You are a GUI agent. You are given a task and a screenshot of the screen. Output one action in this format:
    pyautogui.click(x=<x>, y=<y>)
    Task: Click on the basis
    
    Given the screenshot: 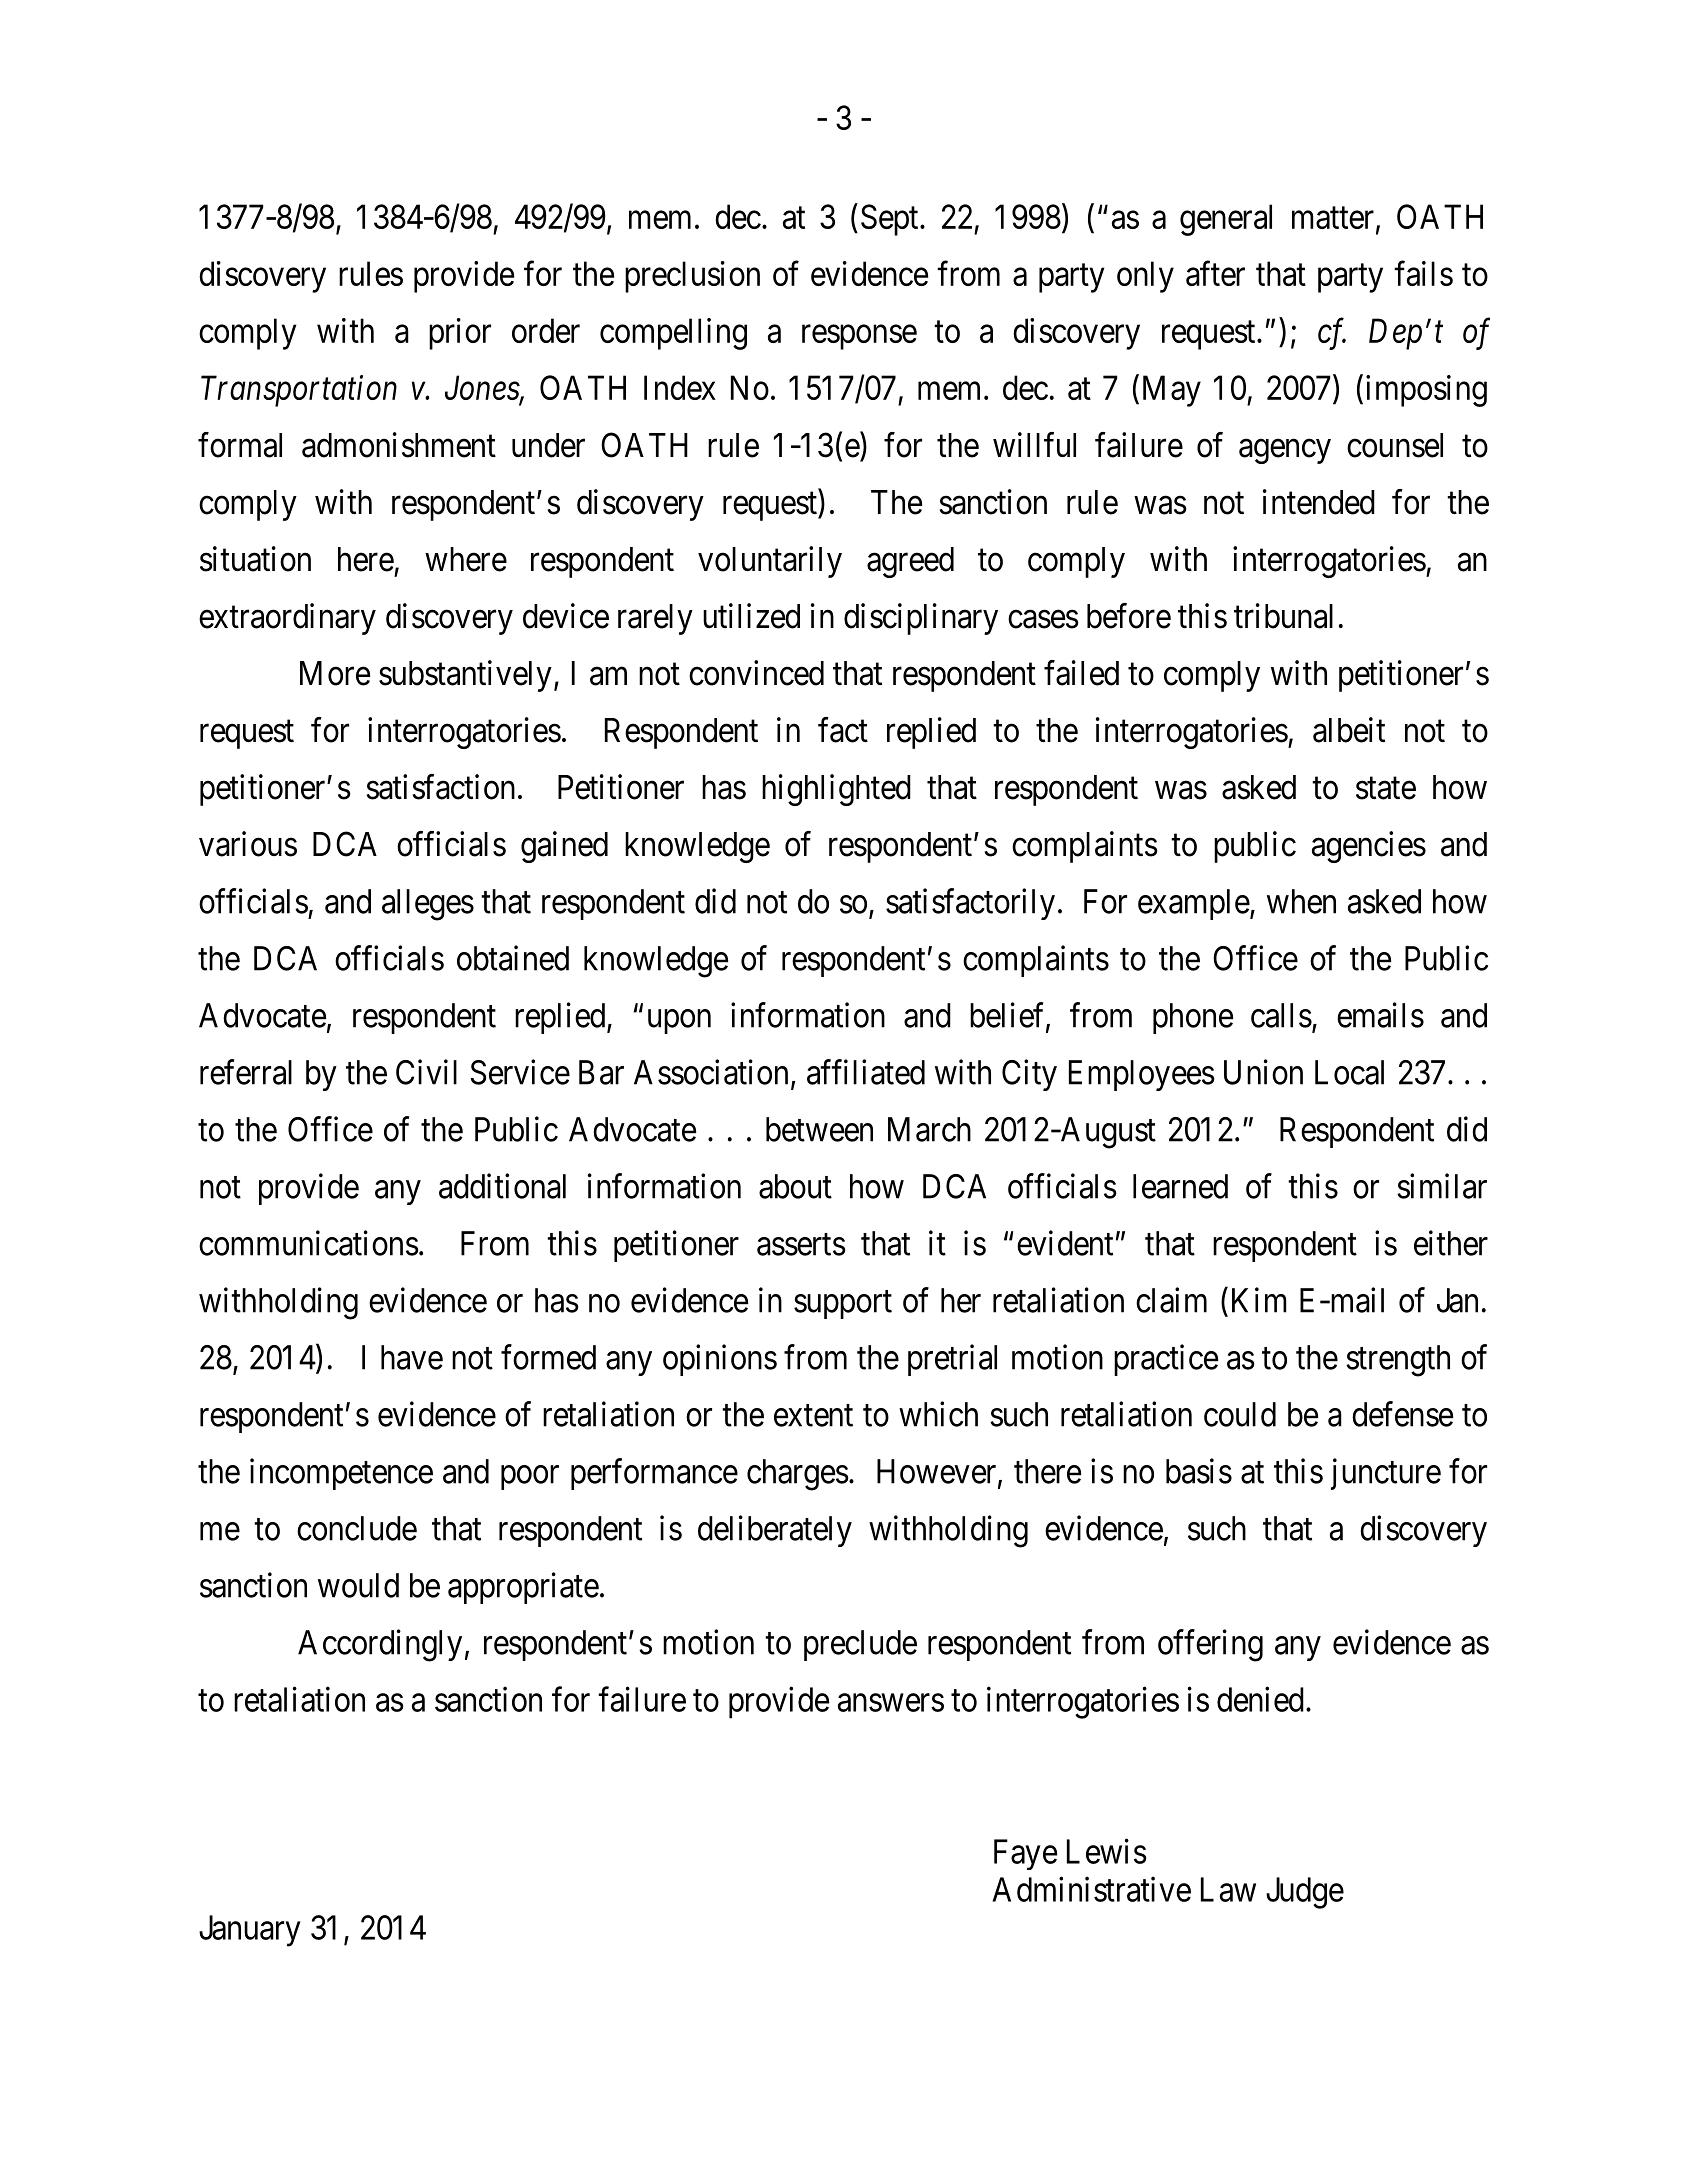 What is the action you would take?
    pyautogui.click(x=1199, y=1471)
